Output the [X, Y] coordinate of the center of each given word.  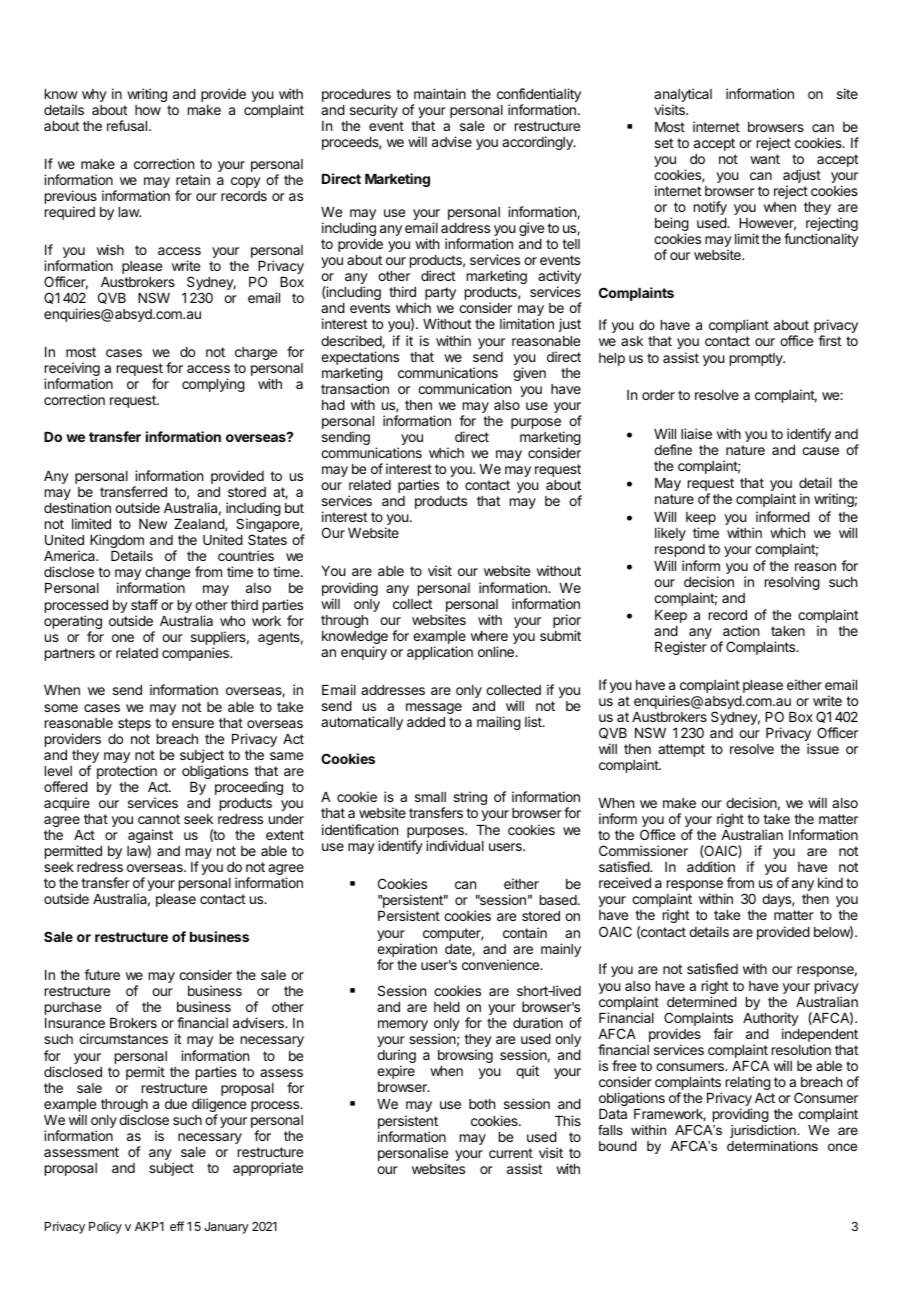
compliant [739, 326]
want [765, 159]
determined [702, 1001]
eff [177, 1226]
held [447, 1007]
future [102, 974]
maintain [440, 93]
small [430, 797]
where [489, 636]
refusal [128, 125]
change [167, 575]
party [440, 293]
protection [127, 772]
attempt [681, 750]
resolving [792, 583]
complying [213, 385]
